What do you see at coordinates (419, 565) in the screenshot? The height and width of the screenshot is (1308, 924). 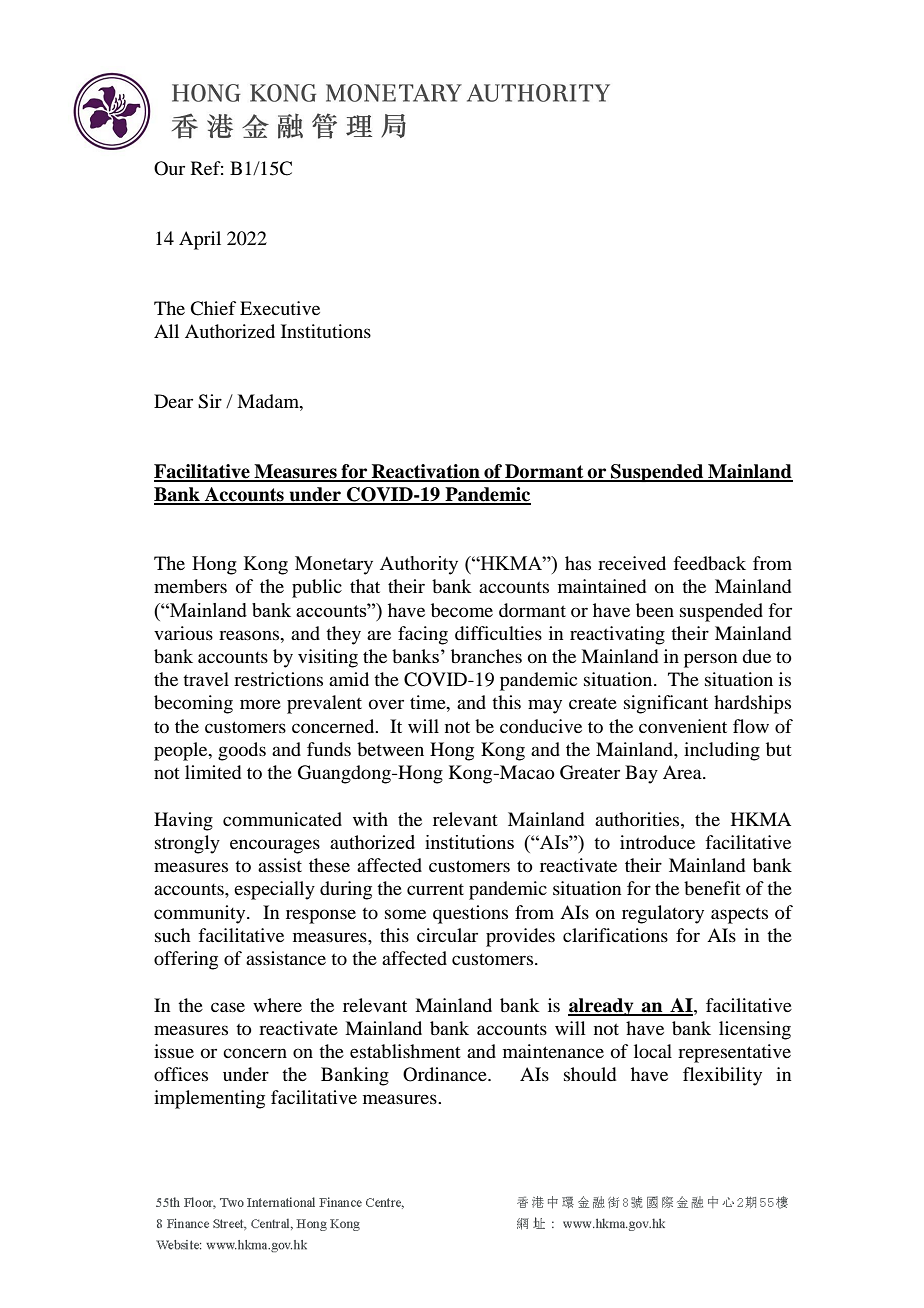 I see `Authority` at bounding box center [419, 565].
